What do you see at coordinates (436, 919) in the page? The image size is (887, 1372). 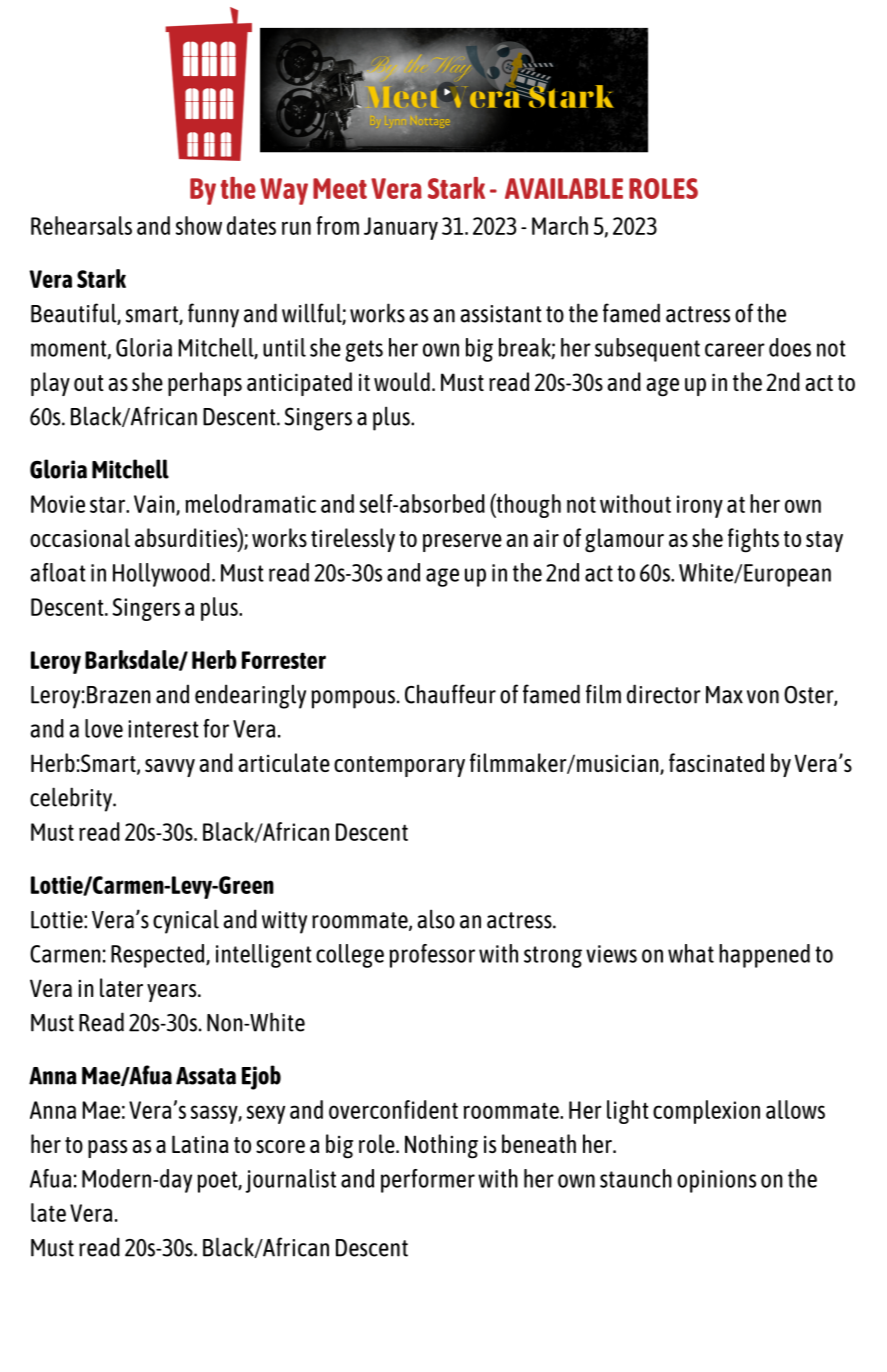 I see `also` at bounding box center [436, 919].
